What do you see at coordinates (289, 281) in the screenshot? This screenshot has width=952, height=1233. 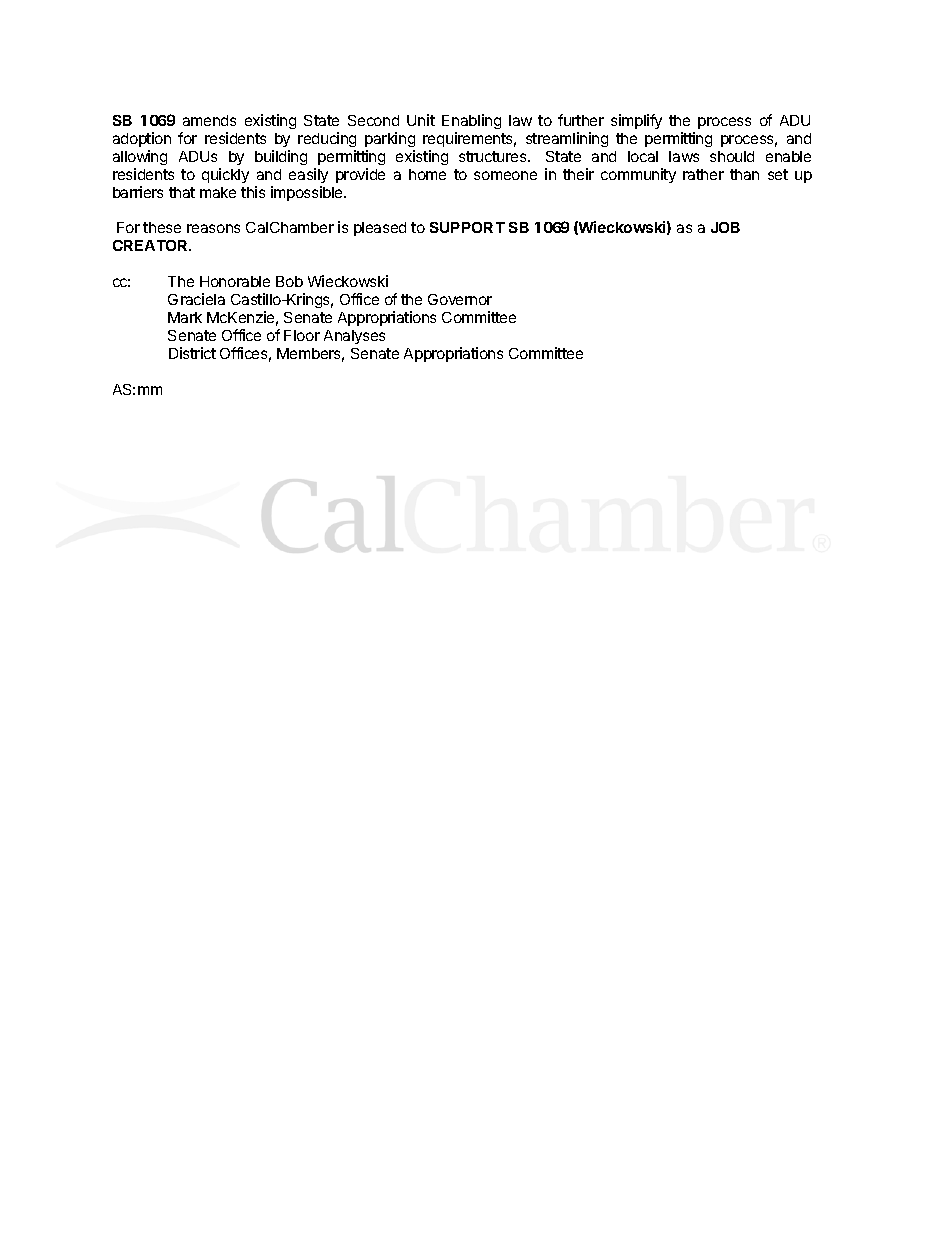 I see `Bob` at bounding box center [289, 281].
